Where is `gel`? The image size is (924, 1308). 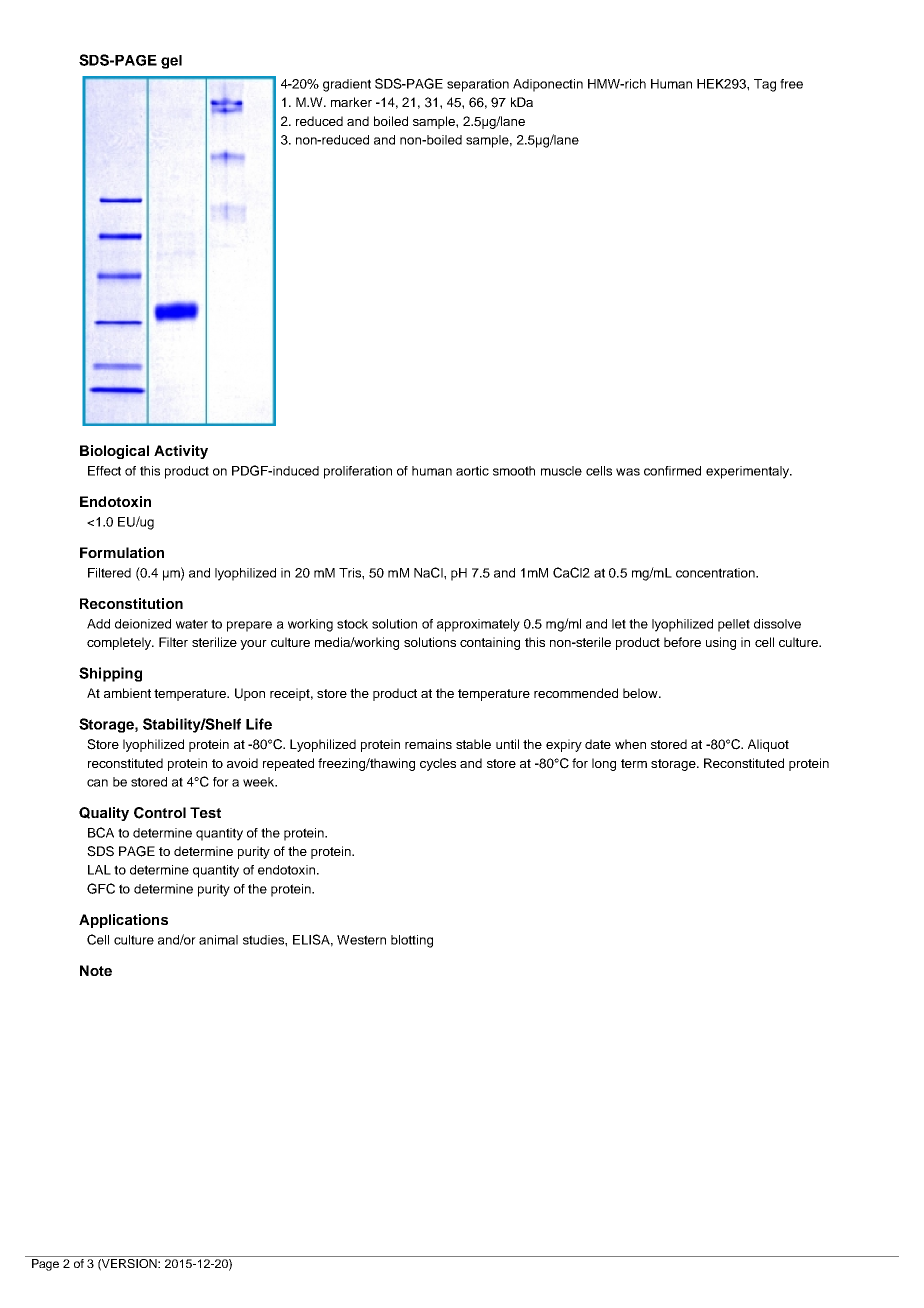
gel is located at coordinates (171, 62).
